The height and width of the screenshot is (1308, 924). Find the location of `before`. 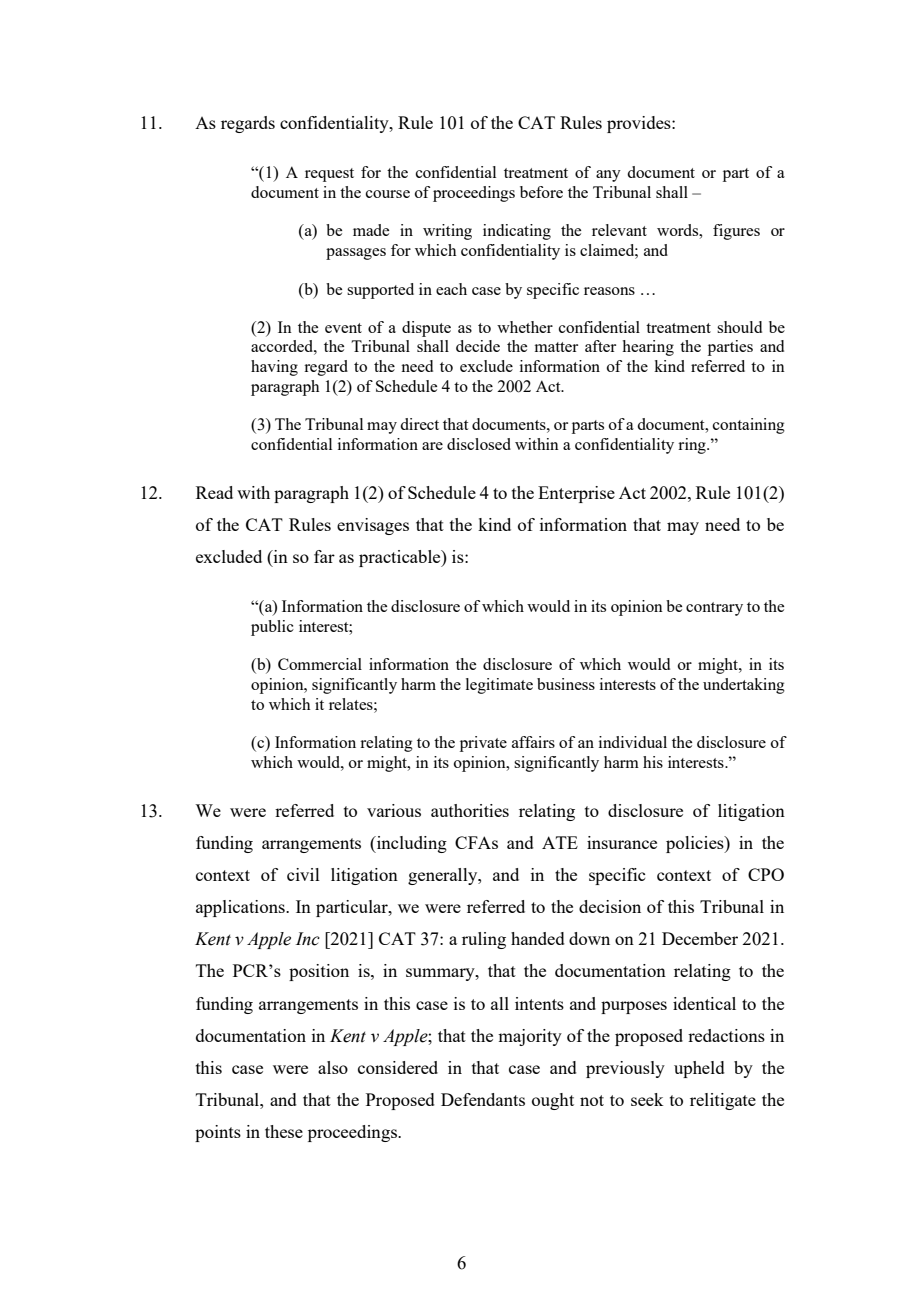

before is located at coordinates (541, 192).
